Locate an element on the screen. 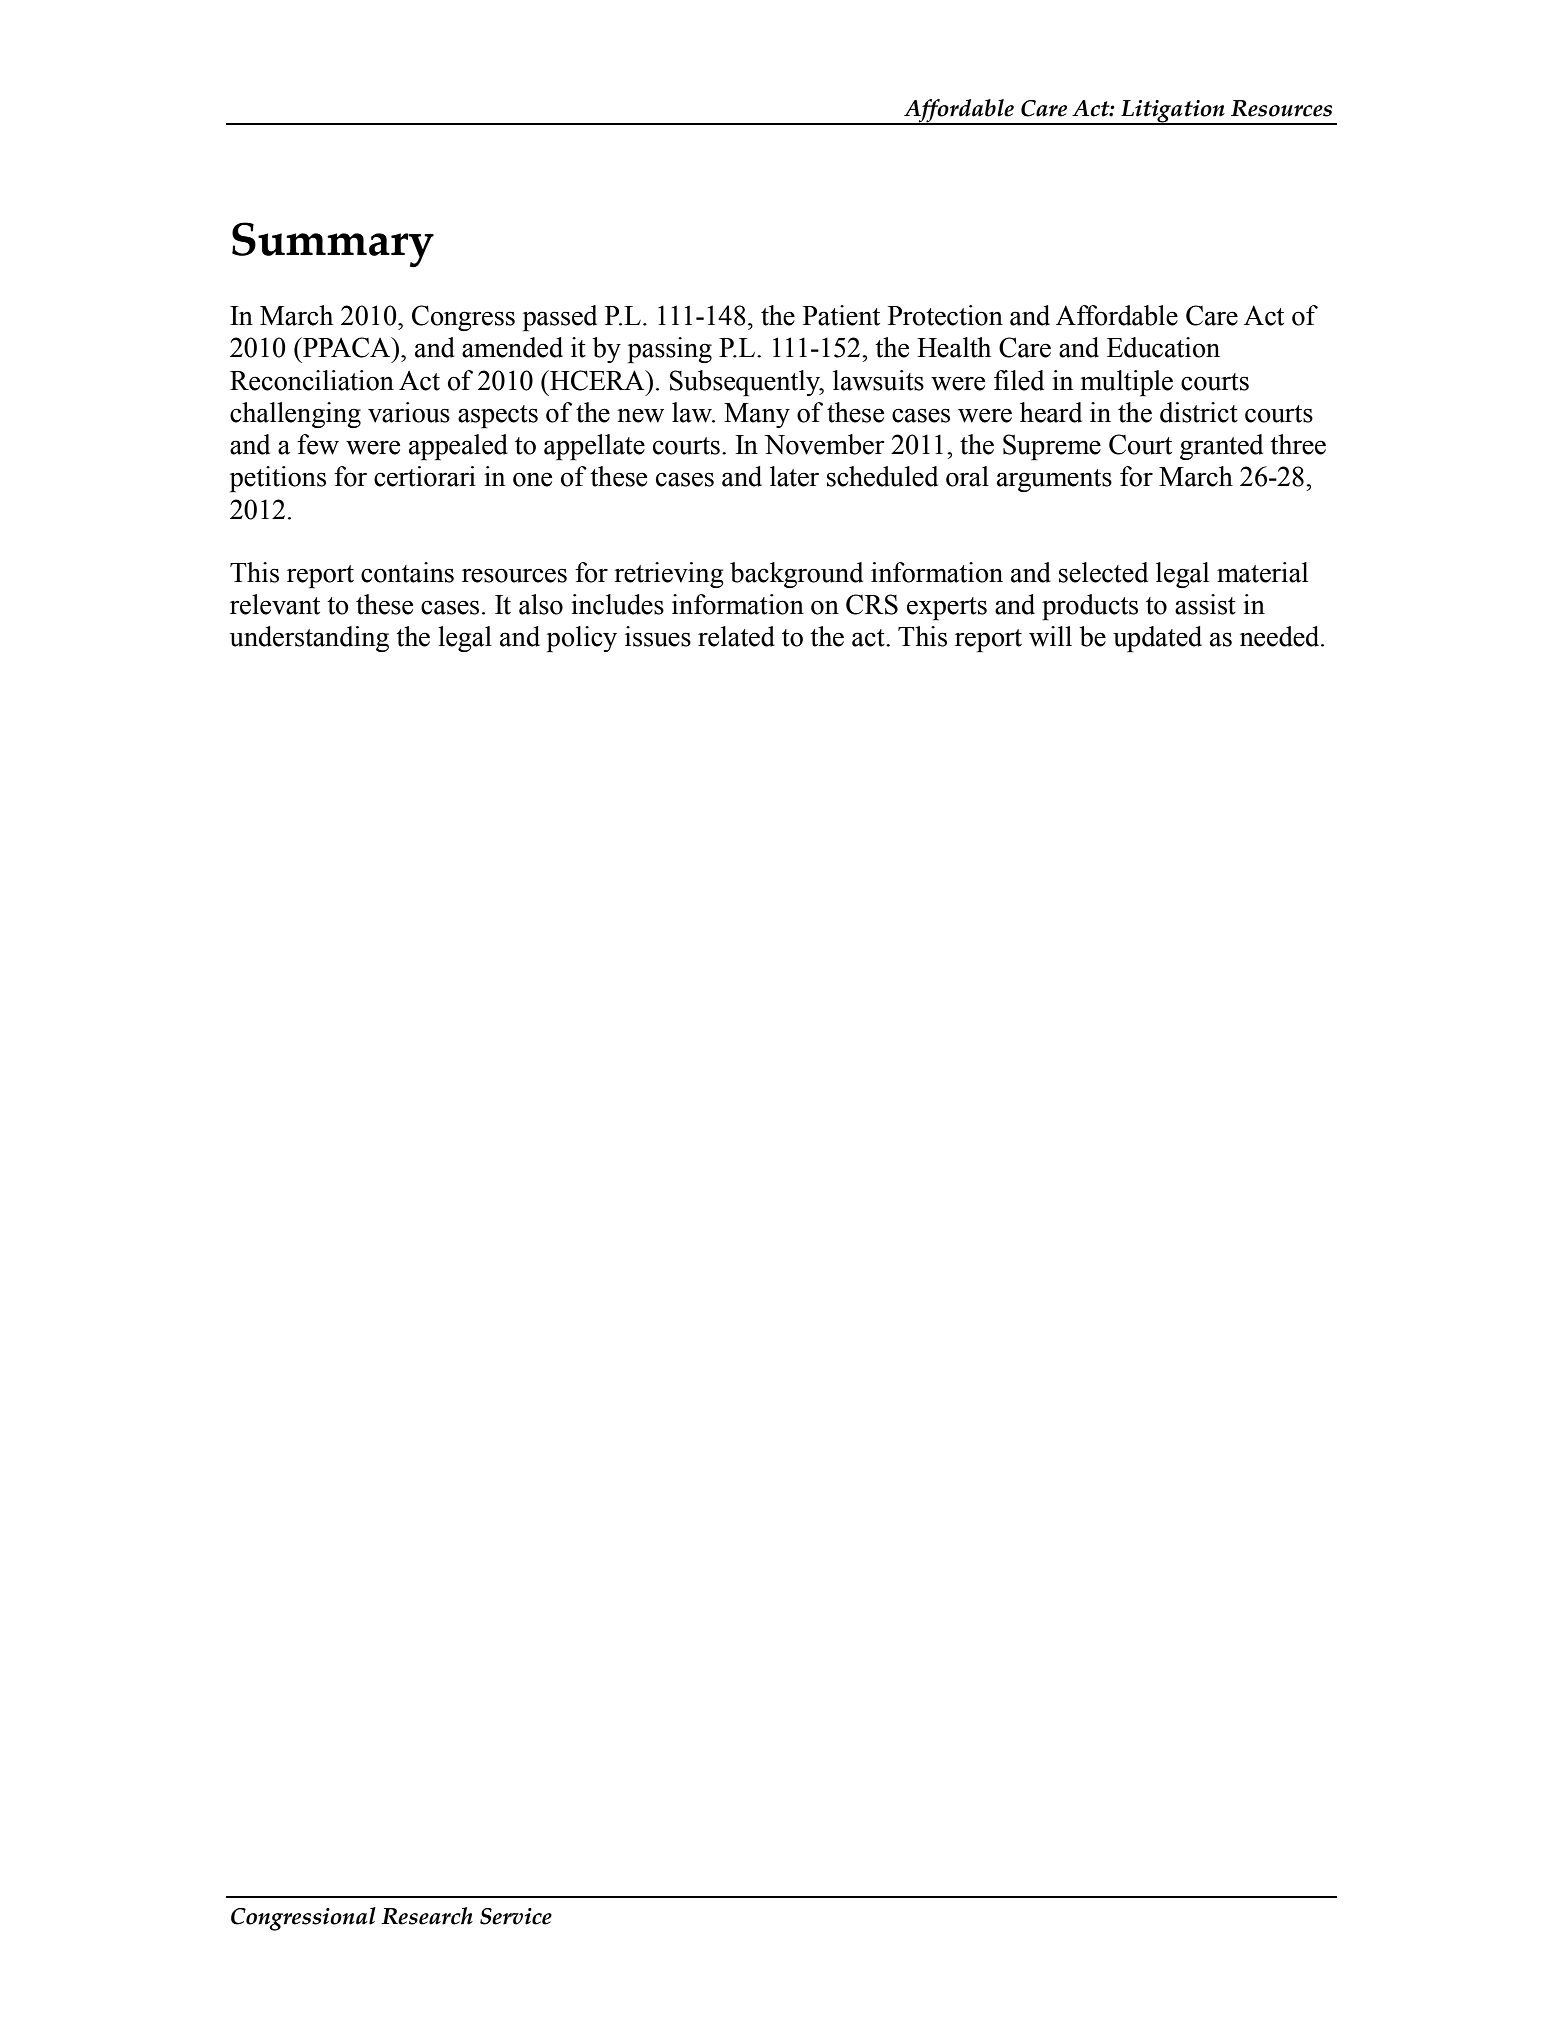 The height and width of the screenshot is (2023, 1563). Litigation is located at coordinates (1173, 112).
